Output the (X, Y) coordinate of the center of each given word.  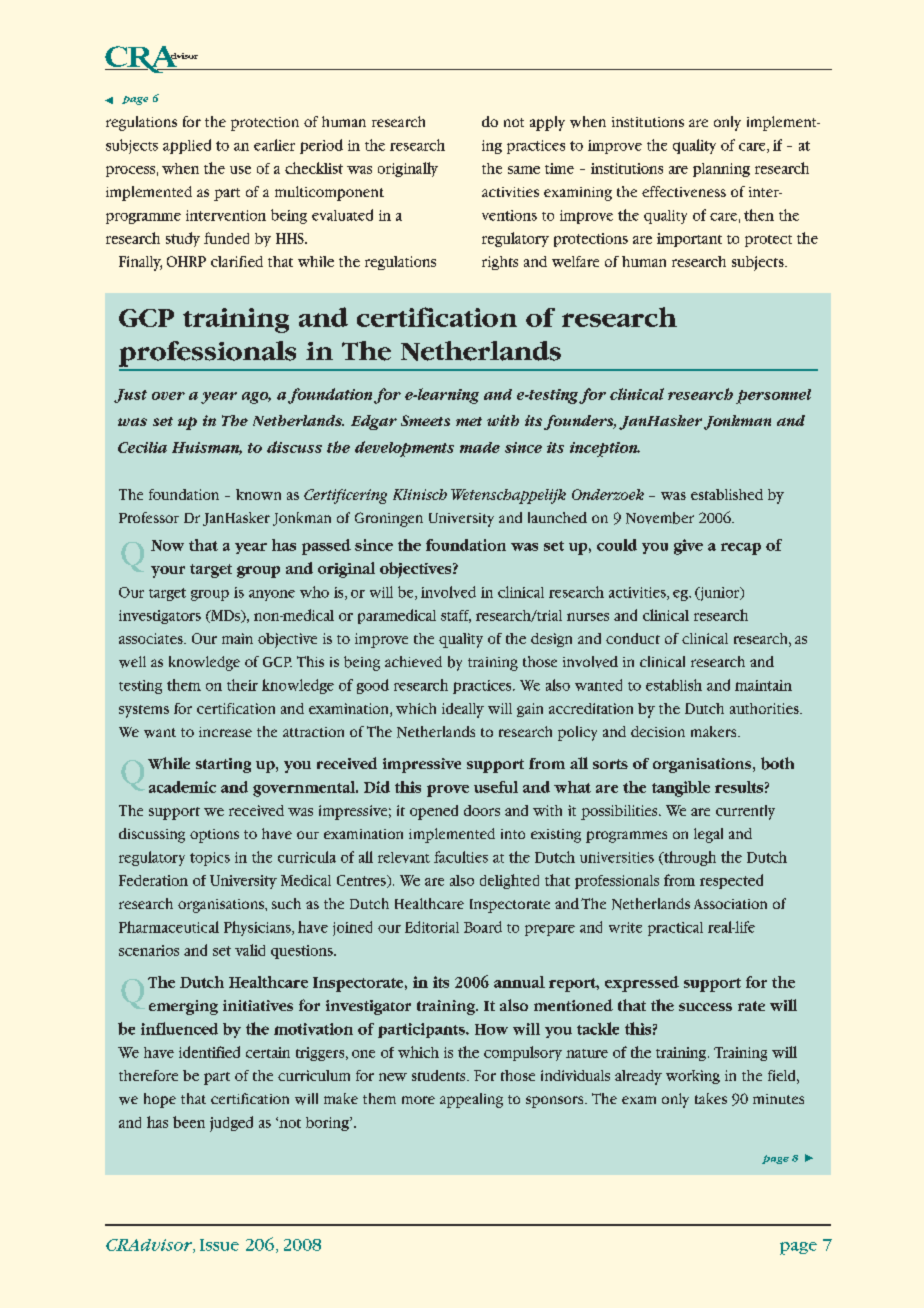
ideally (463, 710)
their (242, 685)
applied (187, 146)
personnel (773, 396)
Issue (219, 1245)
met (469, 421)
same (524, 170)
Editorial (432, 927)
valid (250, 950)
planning (721, 170)
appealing (471, 1100)
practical (675, 929)
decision (658, 731)
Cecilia (142, 447)
